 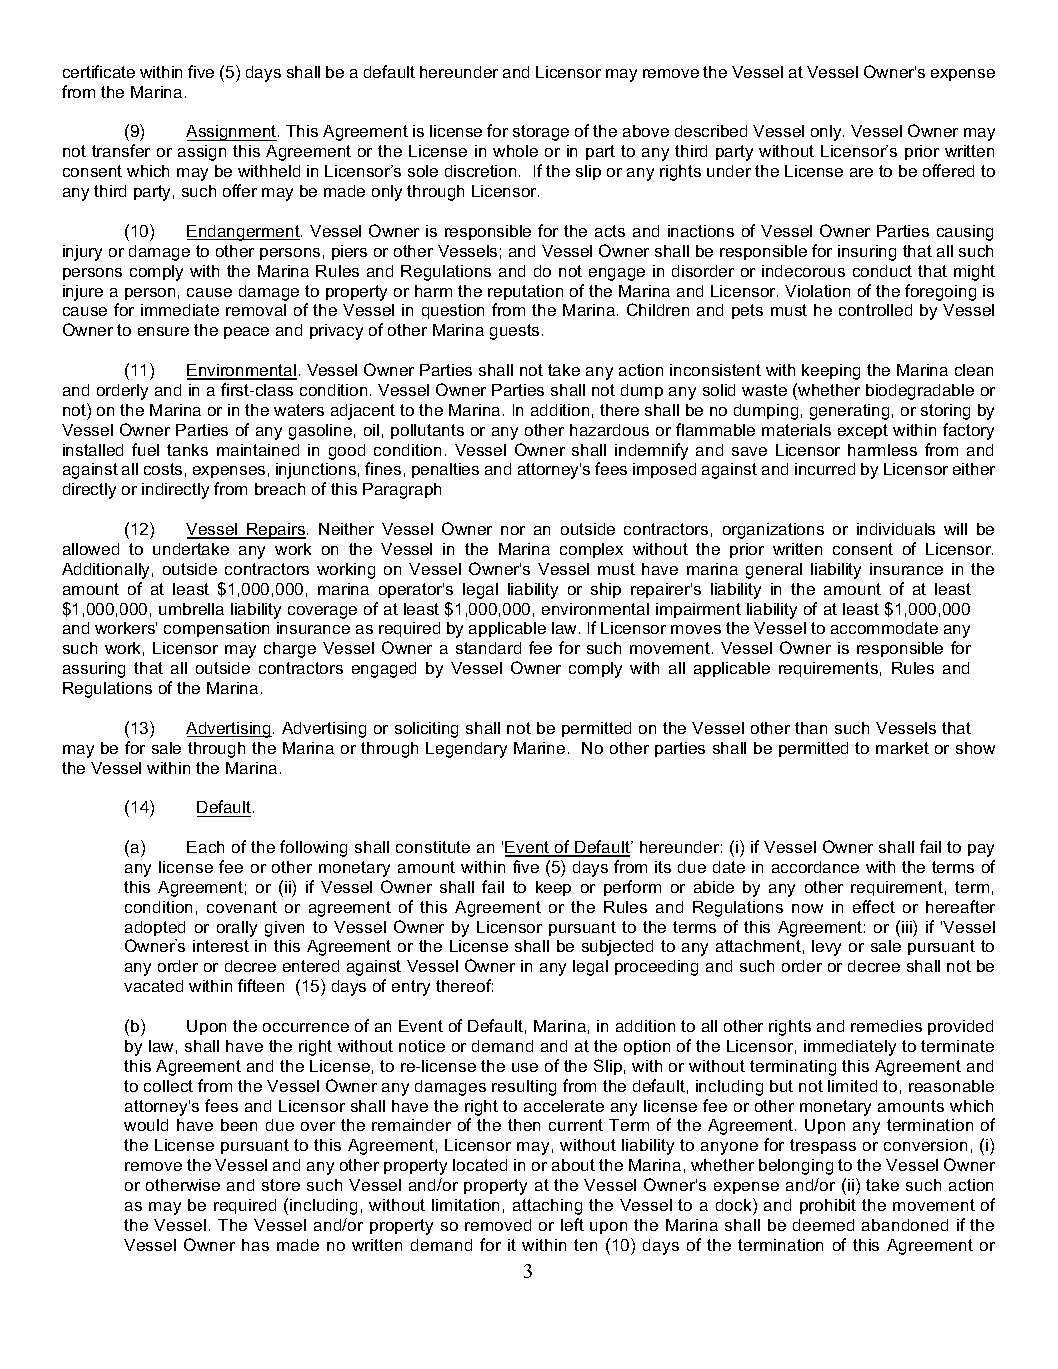 I want to click on standard, so click(x=488, y=648).
